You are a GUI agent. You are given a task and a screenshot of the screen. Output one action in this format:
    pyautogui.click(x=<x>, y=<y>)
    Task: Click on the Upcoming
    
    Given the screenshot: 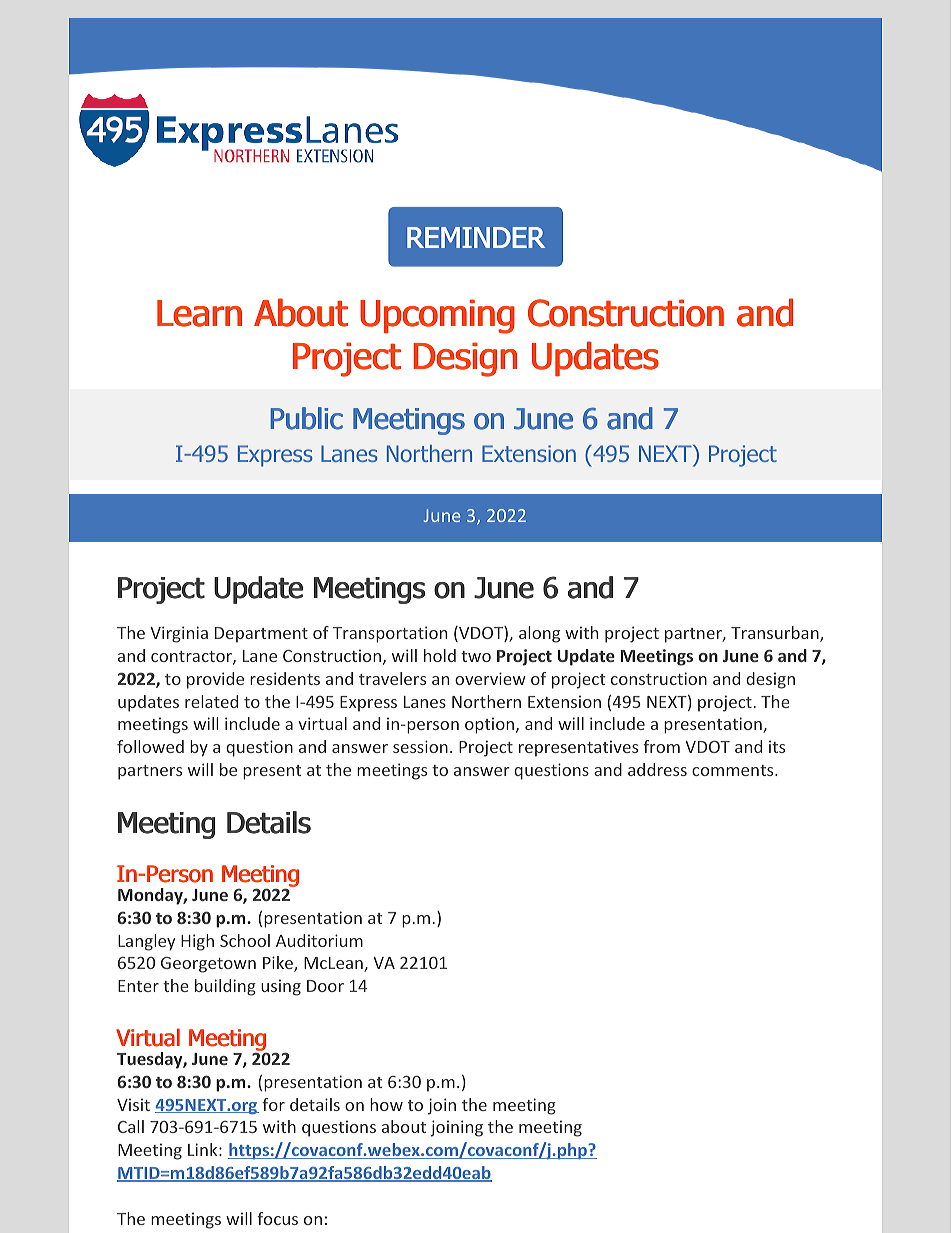 What is the action you would take?
    pyautogui.click(x=437, y=316)
